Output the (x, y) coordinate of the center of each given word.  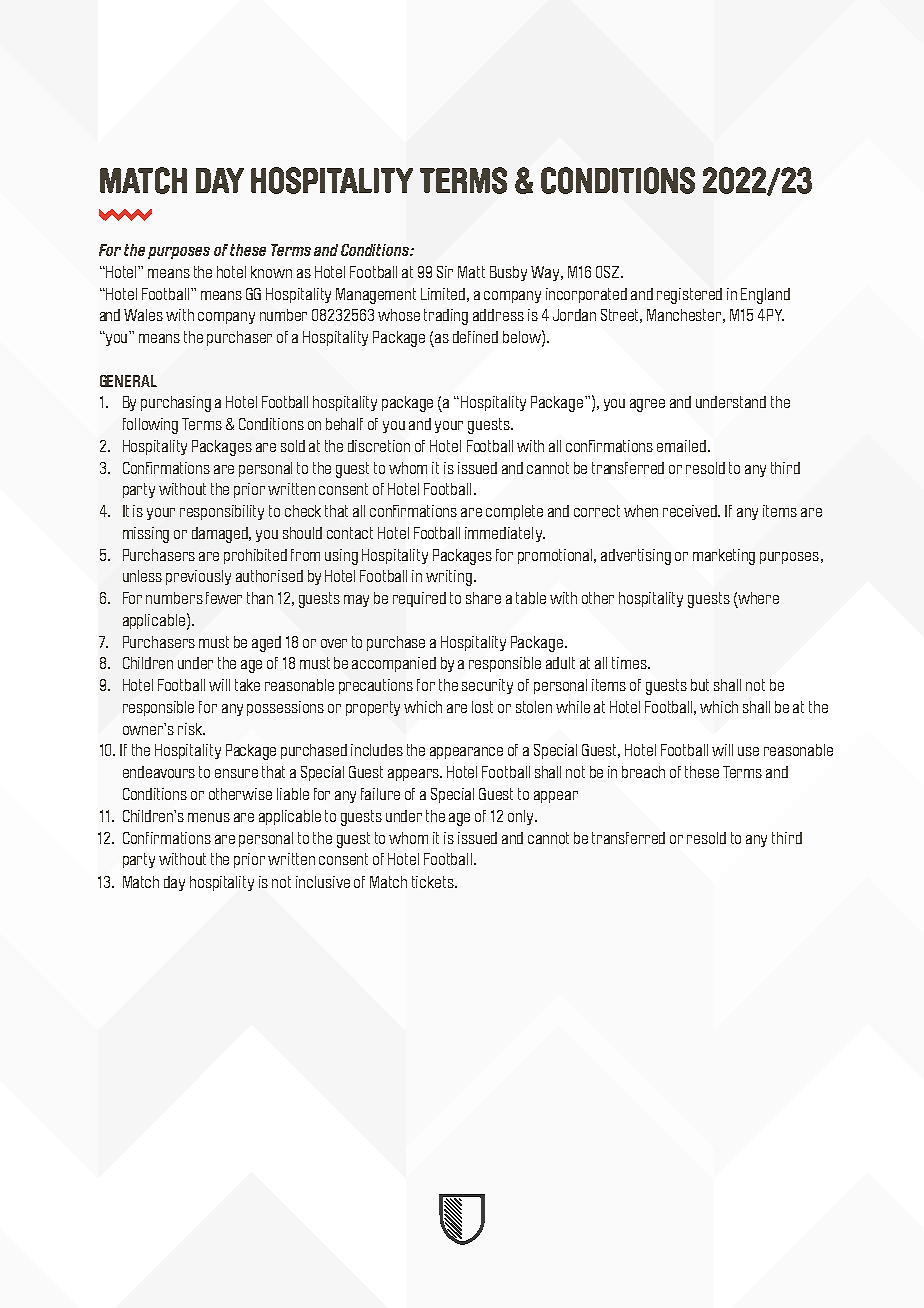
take (247, 685)
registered (689, 296)
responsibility (222, 512)
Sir (445, 272)
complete (514, 512)
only (522, 817)
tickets (434, 882)
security (487, 686)
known (271, 272)
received (691, 511)
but (700, 685)
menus (209, 817)
